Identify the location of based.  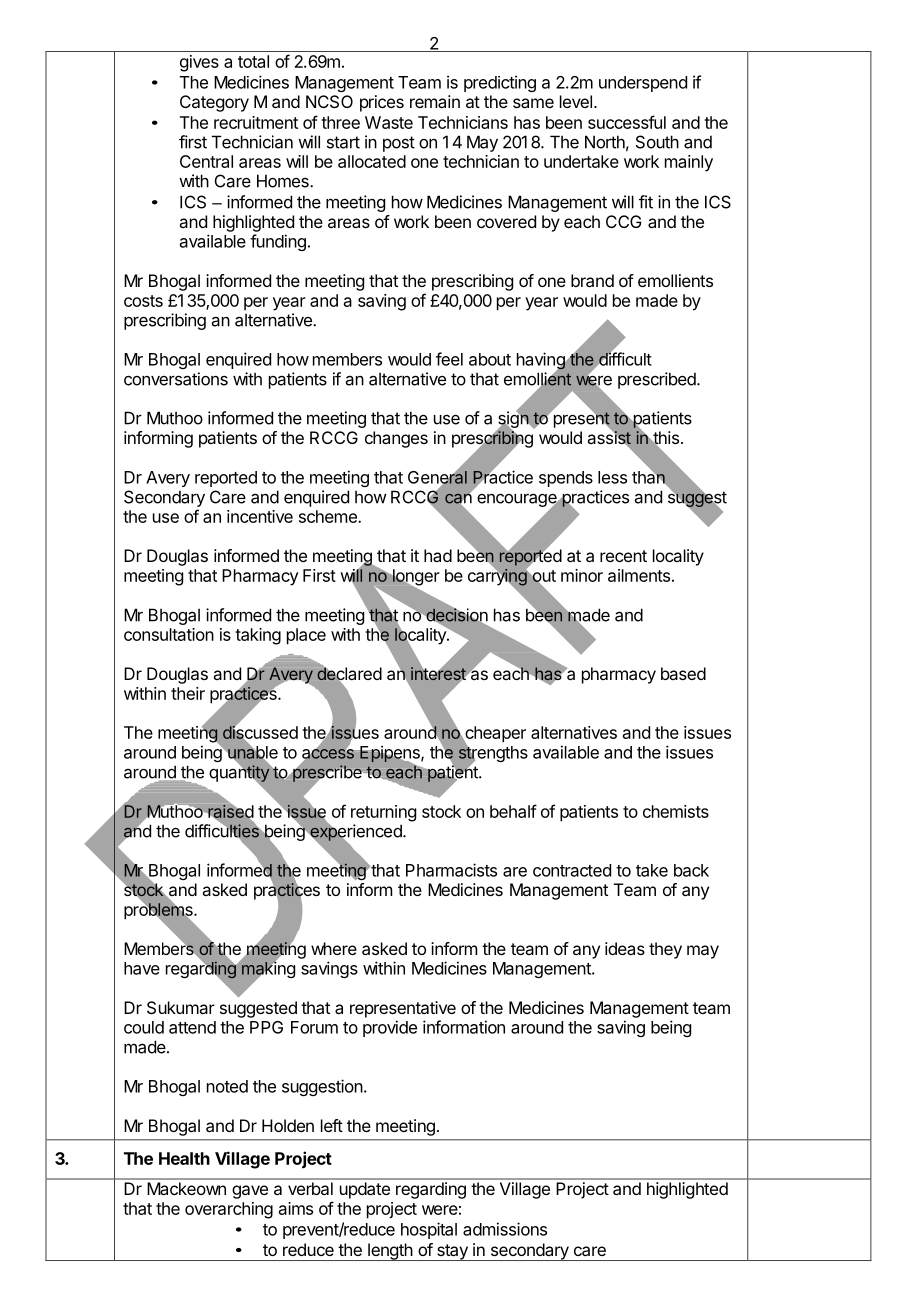
(683, 673).
